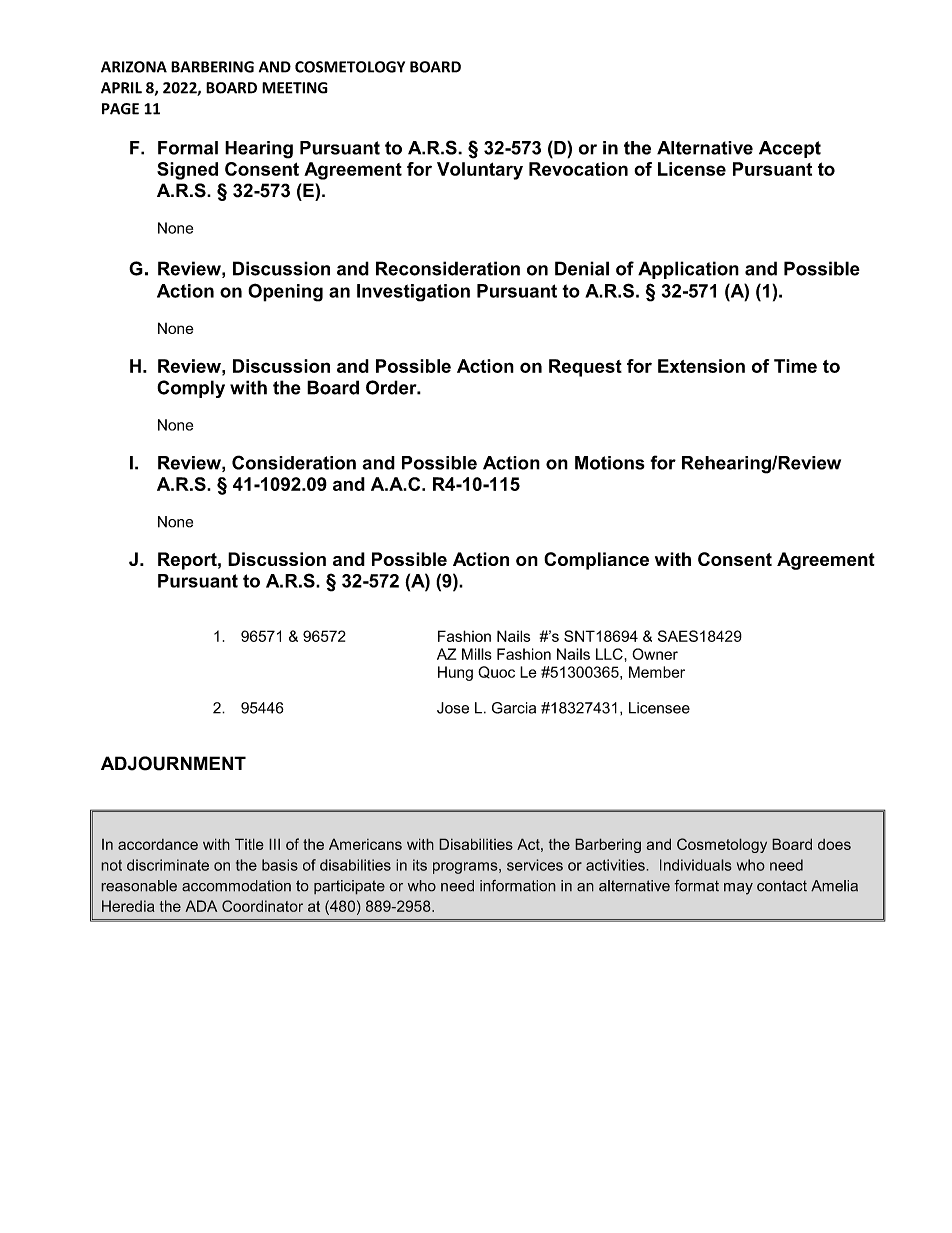 The height and width of the document is (1233, 952). Describe the element at coordinates (596, 561) in the document. I see `Compliance` at that location.
